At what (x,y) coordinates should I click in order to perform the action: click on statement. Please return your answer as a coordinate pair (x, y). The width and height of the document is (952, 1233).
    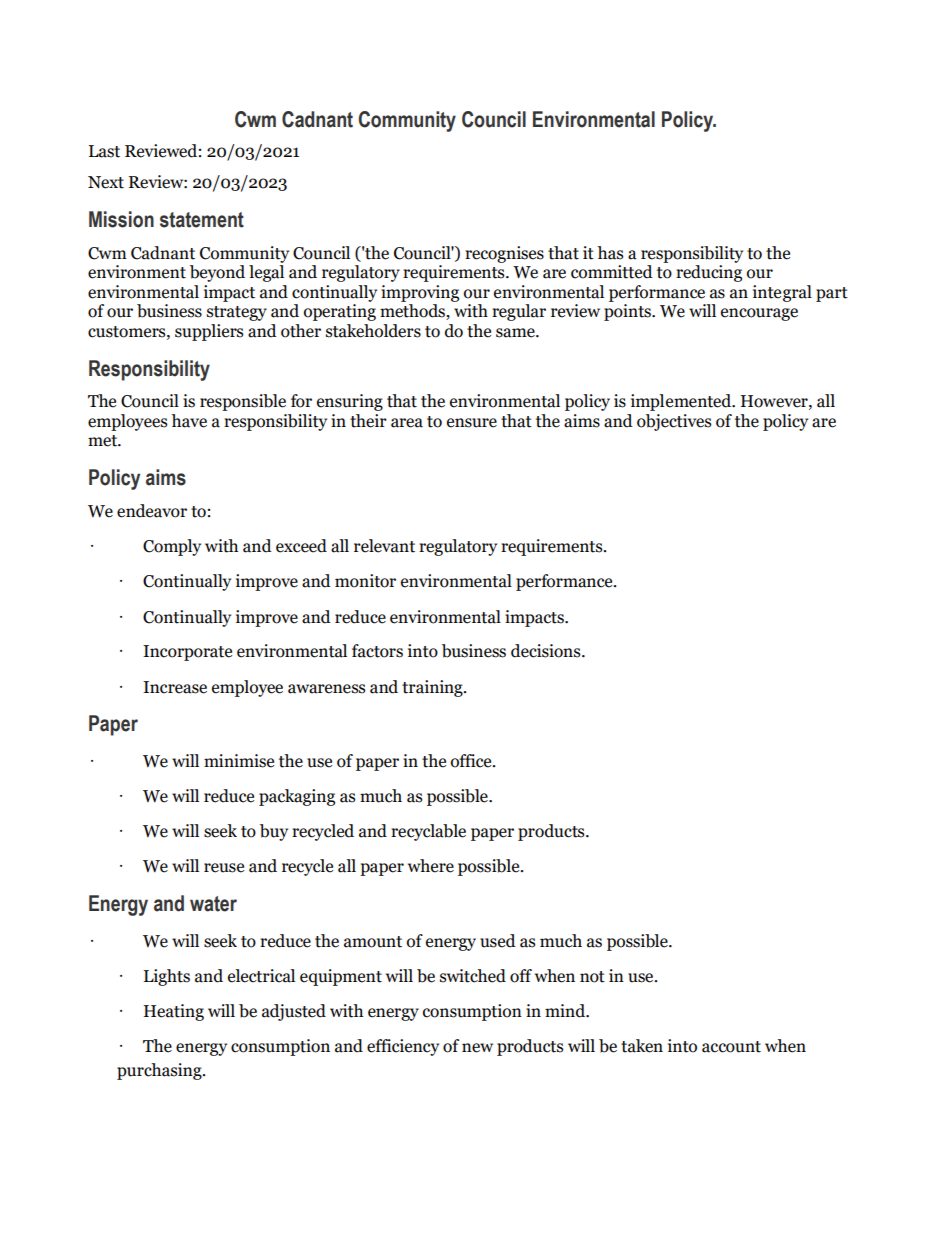
    Looking at the image, I should click on (202, 220).
